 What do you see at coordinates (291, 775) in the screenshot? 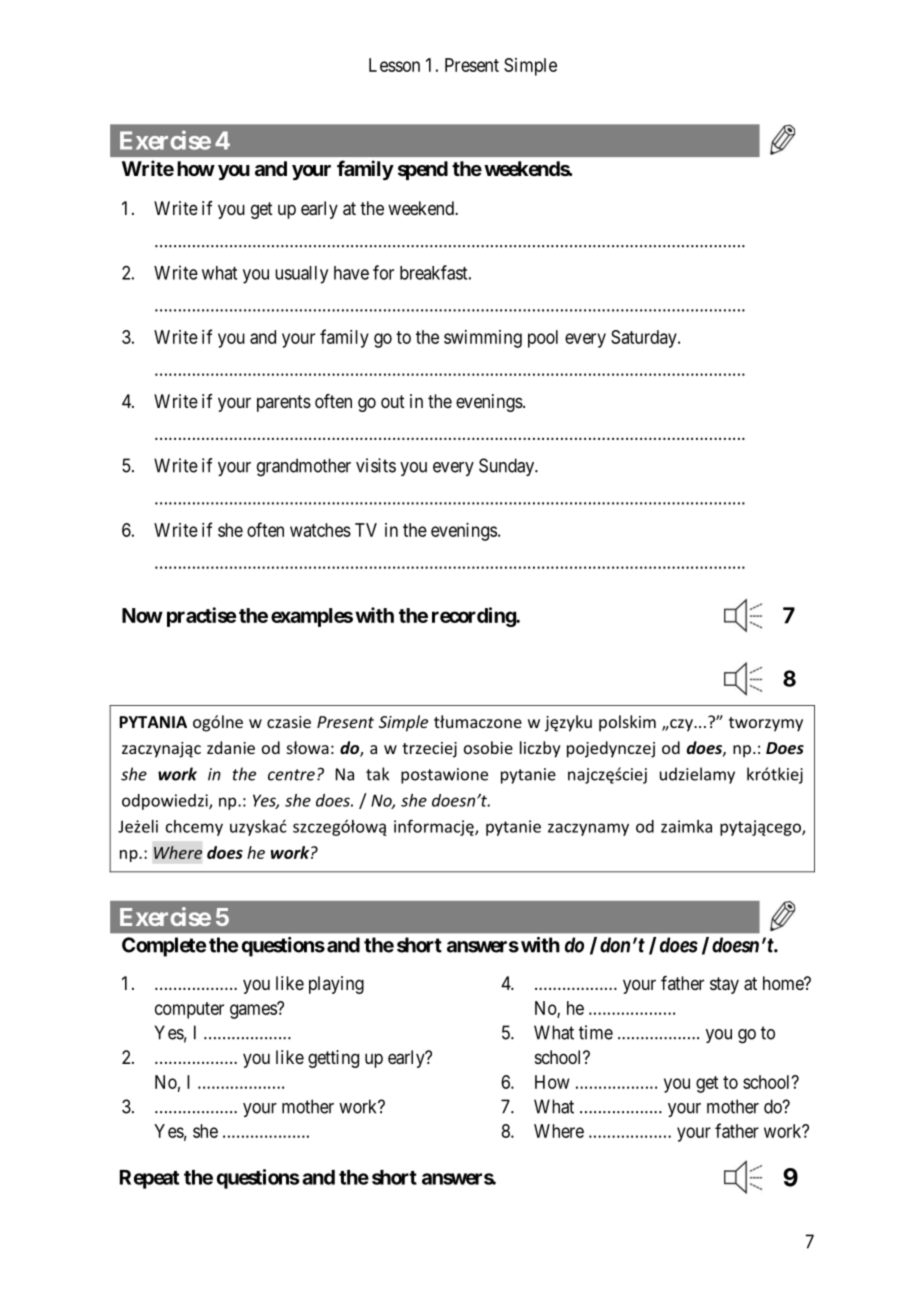
I see `centre` at bounding box center [291, 775].
